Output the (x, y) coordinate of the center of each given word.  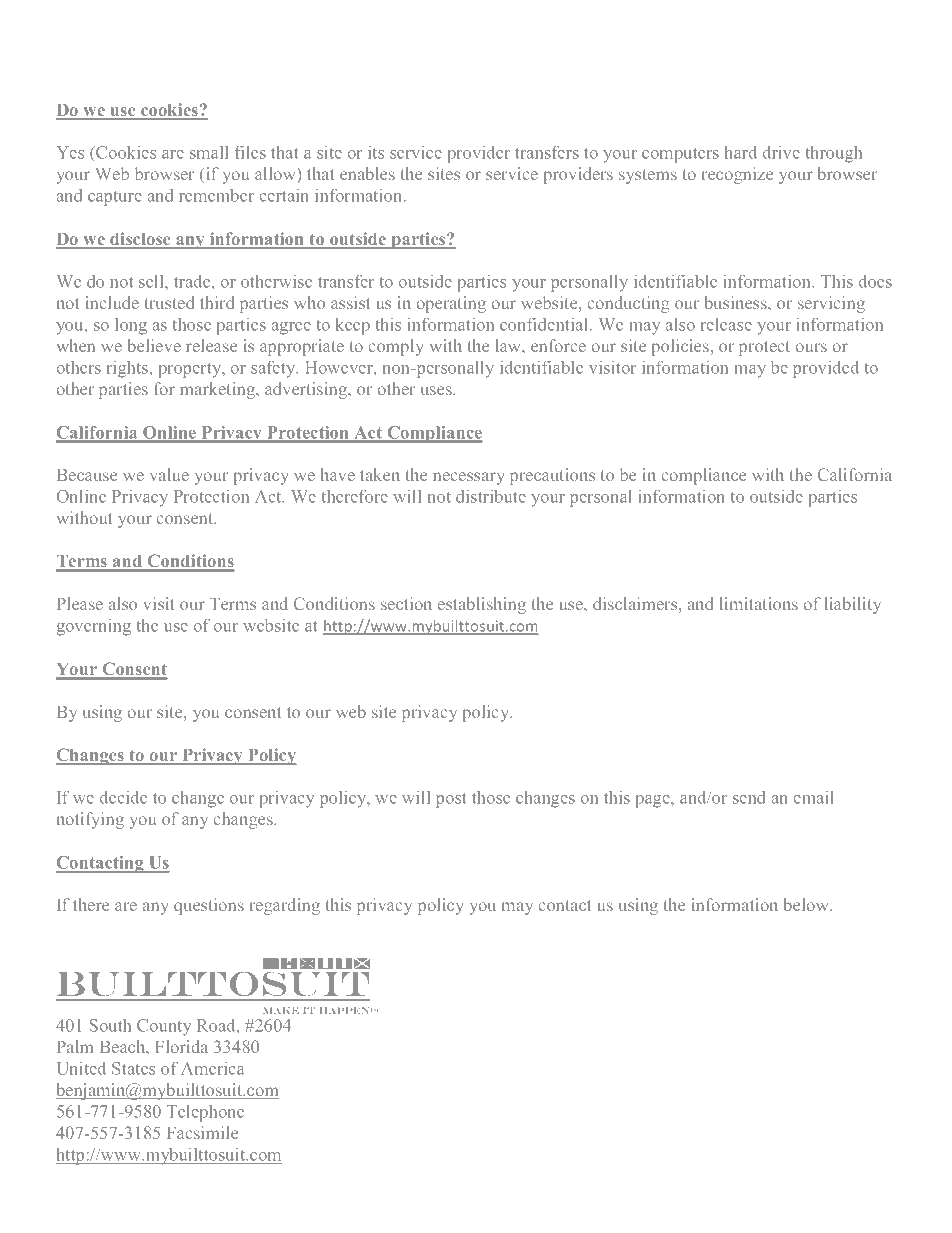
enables (367, 173)
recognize (737, 175)
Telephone (205, 1113)
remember (216, 195)
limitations (759, 603)
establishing (482, 605)
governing (94, 627)
